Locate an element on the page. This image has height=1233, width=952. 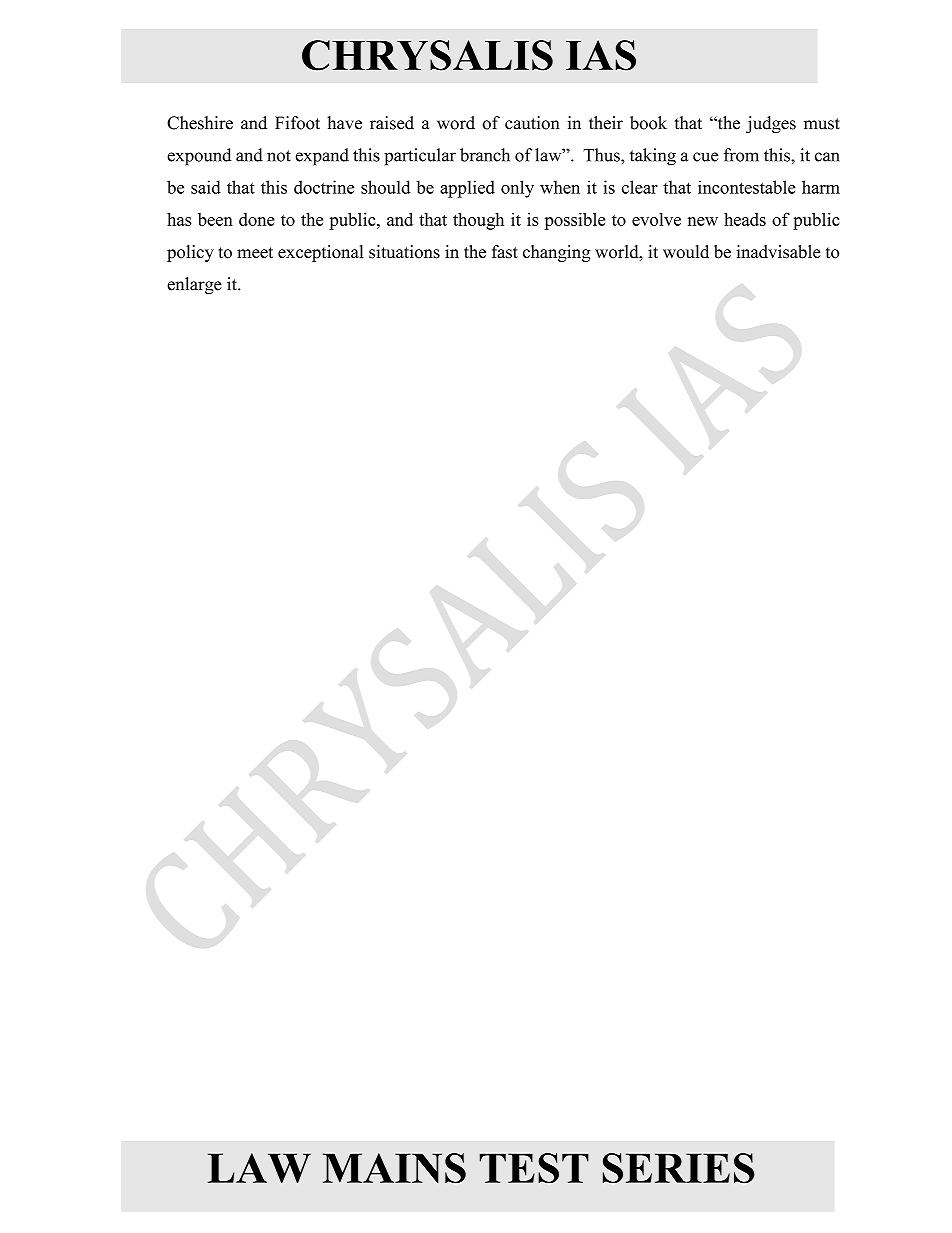
new is located at coordinates (703, 221).
